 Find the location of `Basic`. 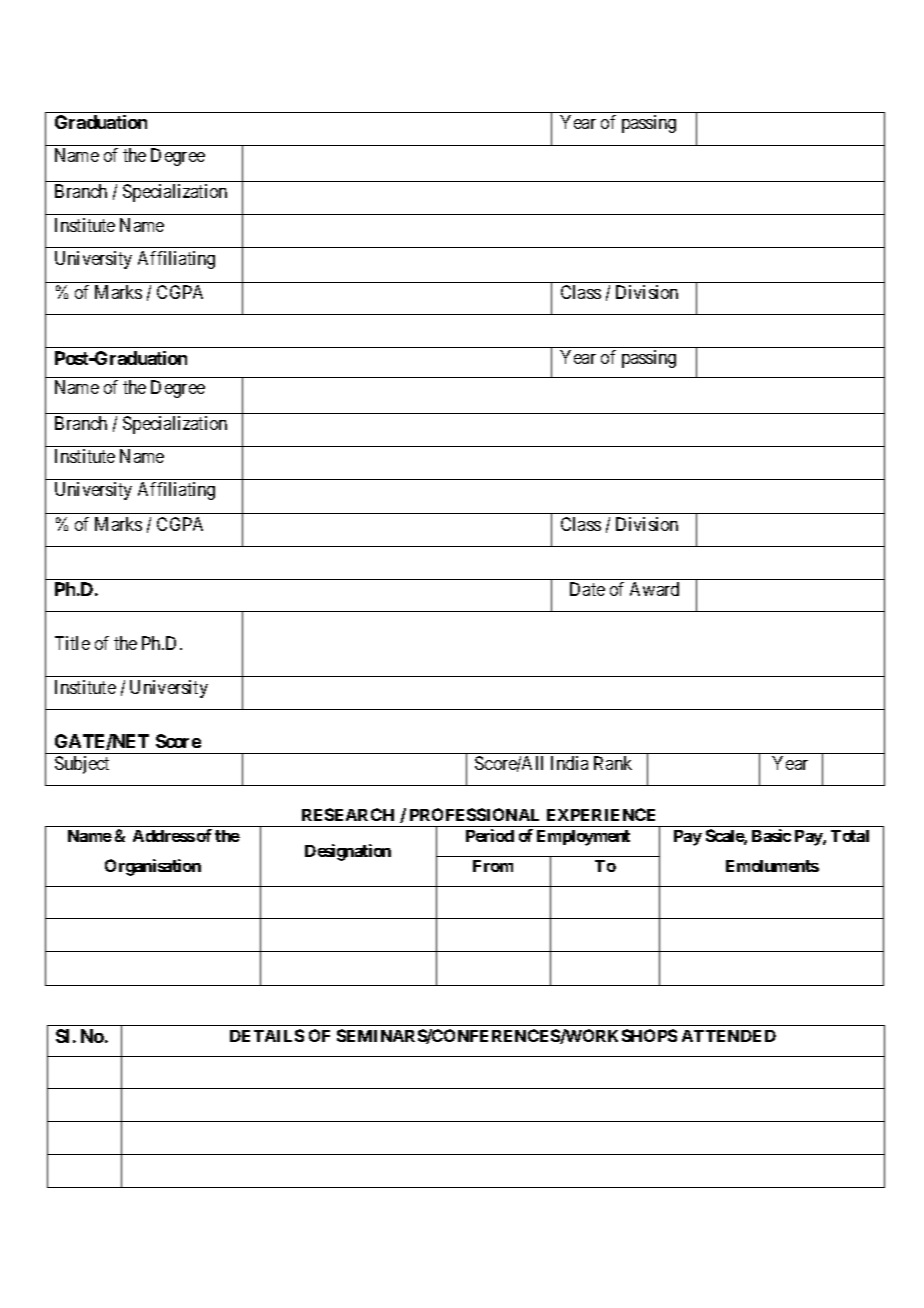

Basic is located at coordinates (771, 835).
